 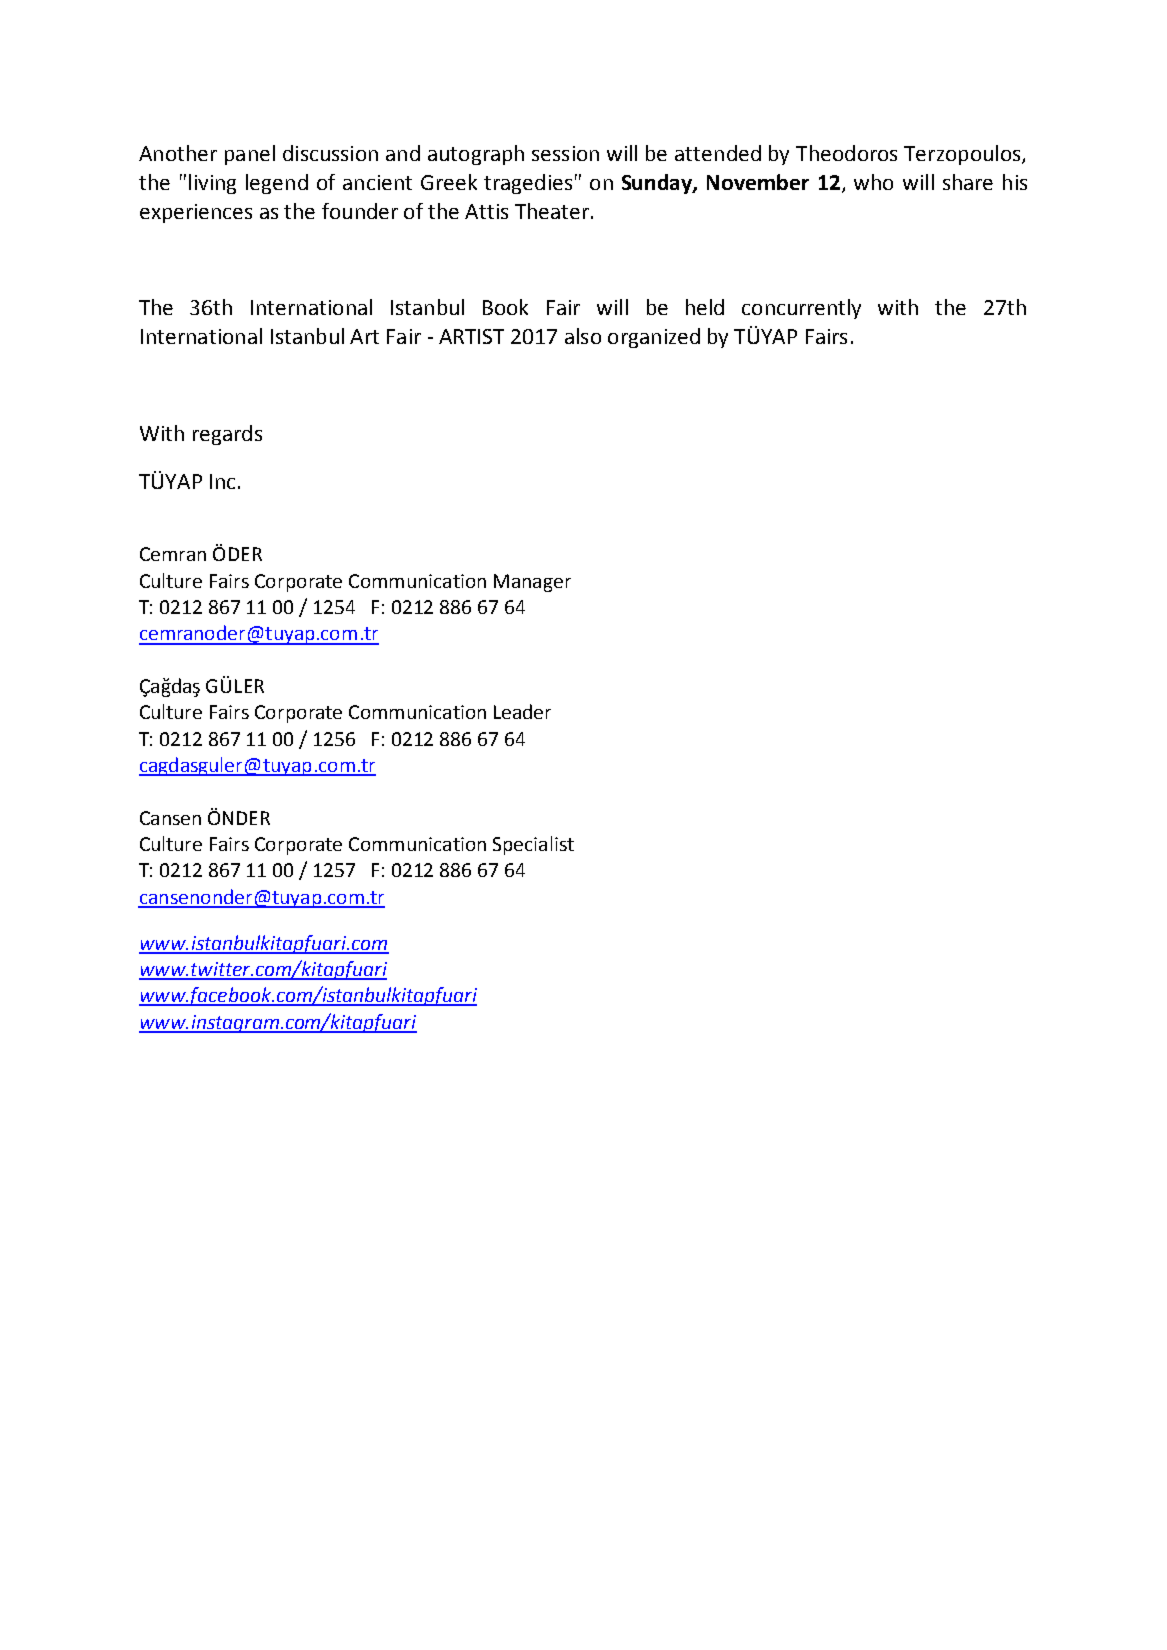 I want to click on who, so click(x=873, y=182).
